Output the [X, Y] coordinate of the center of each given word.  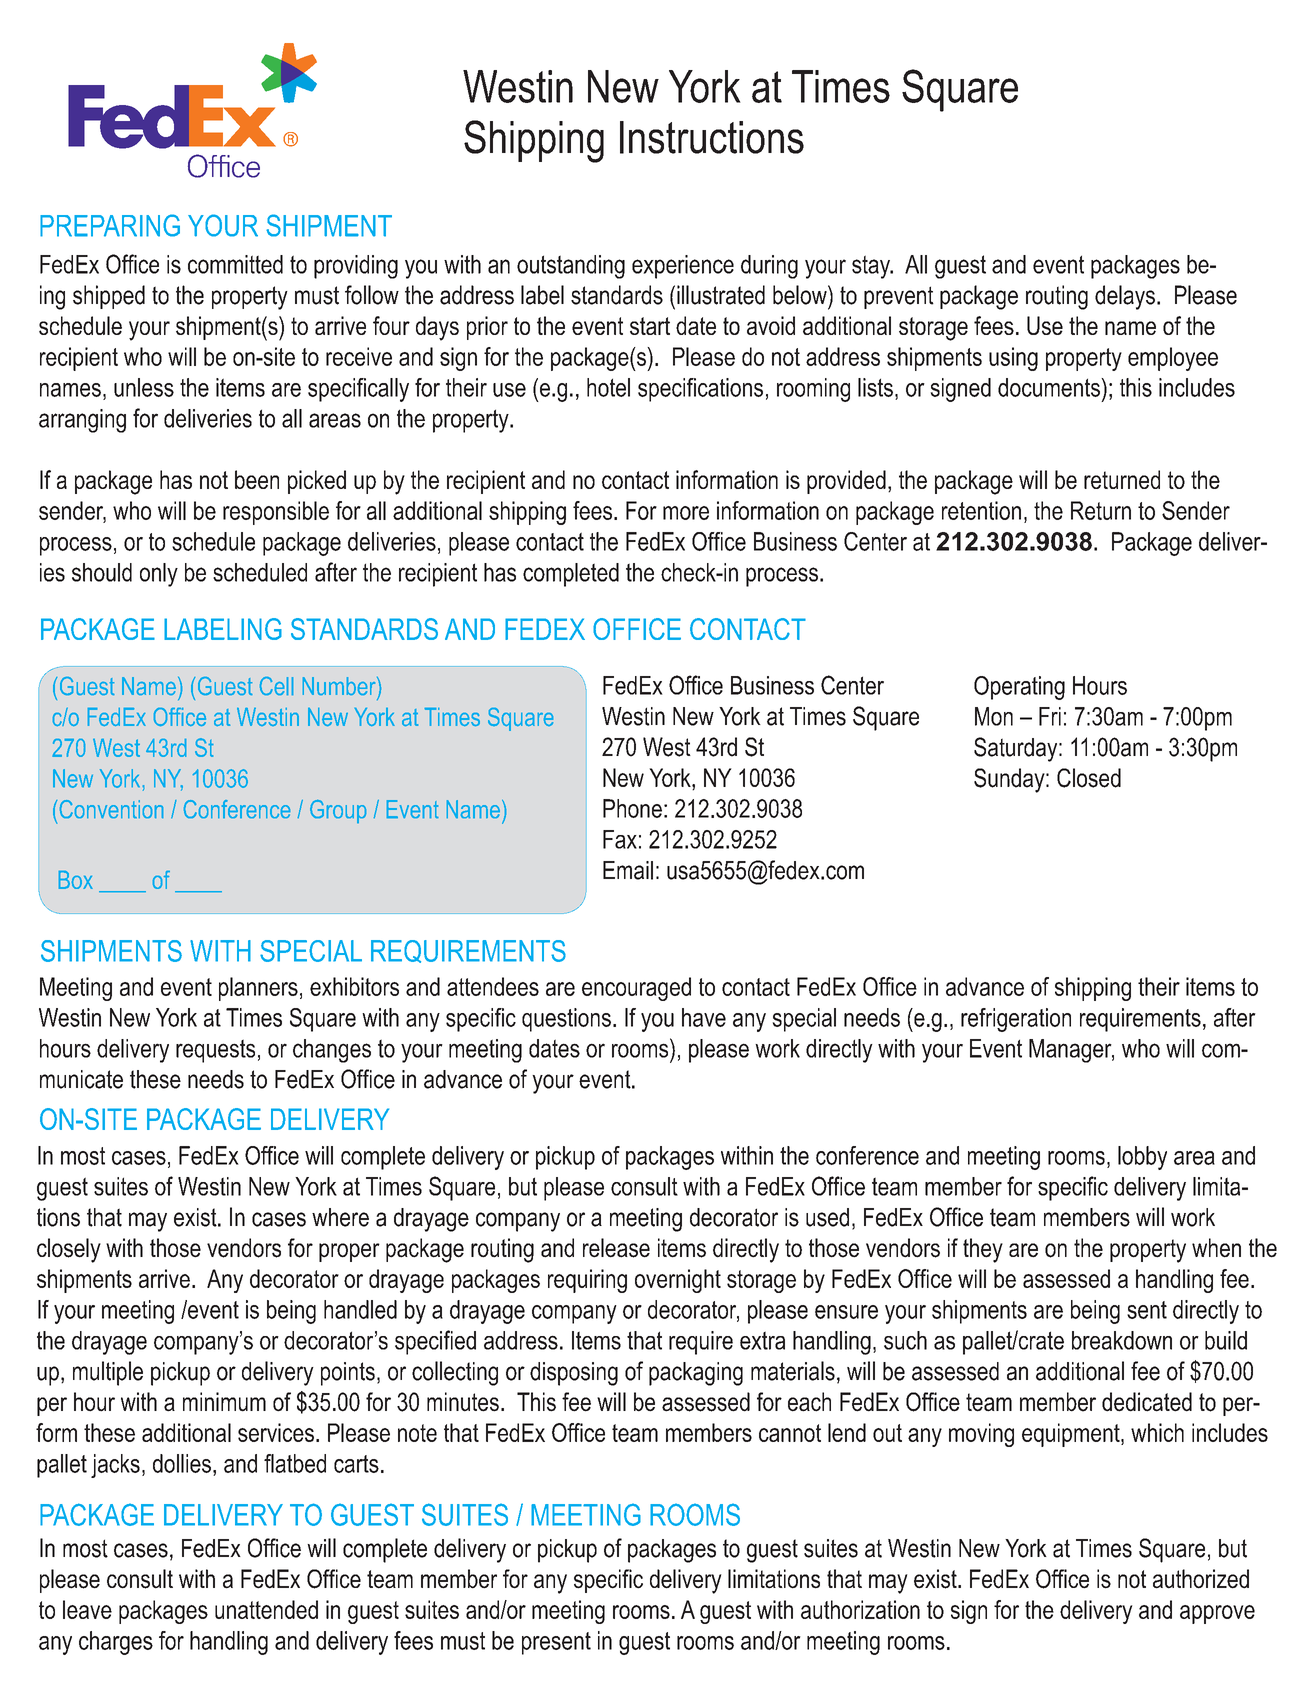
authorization [860, 1609]
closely [69, 1250]
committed [235, 264]
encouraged [636, 989]
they [983, 1250]
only [159, 575]
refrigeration [1016, 1020]
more [686, 513]
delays [1125, 297]
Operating [1019, 688]
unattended [266, 1609]
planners [258, 989]
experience [683, 267]
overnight [678, 1281]
